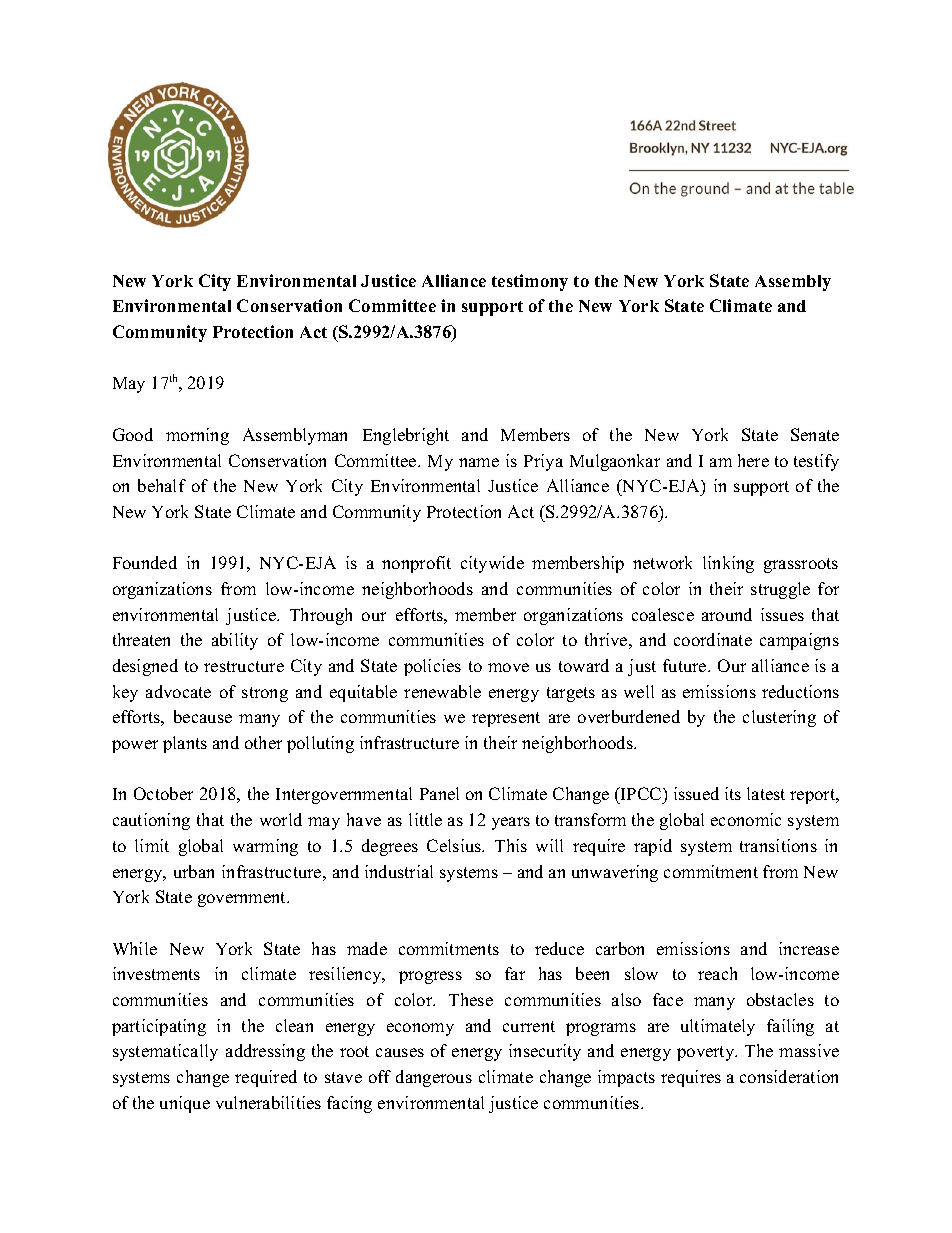 Image resolution: width=952 pixels, height=1233 pixels. I want to click on linking, so click(728, 564).
